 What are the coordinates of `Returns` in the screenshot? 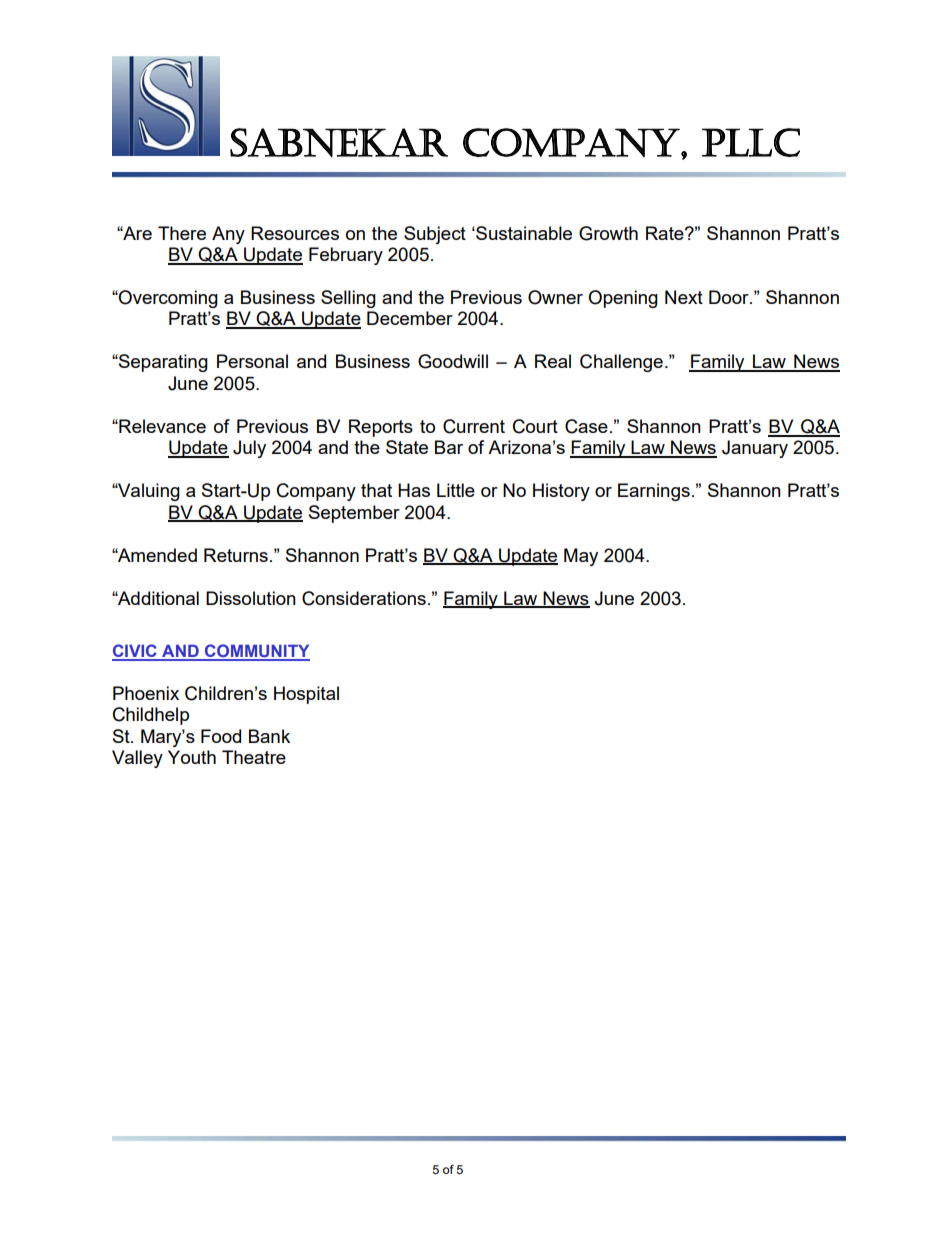 It's located at (236, 555).
